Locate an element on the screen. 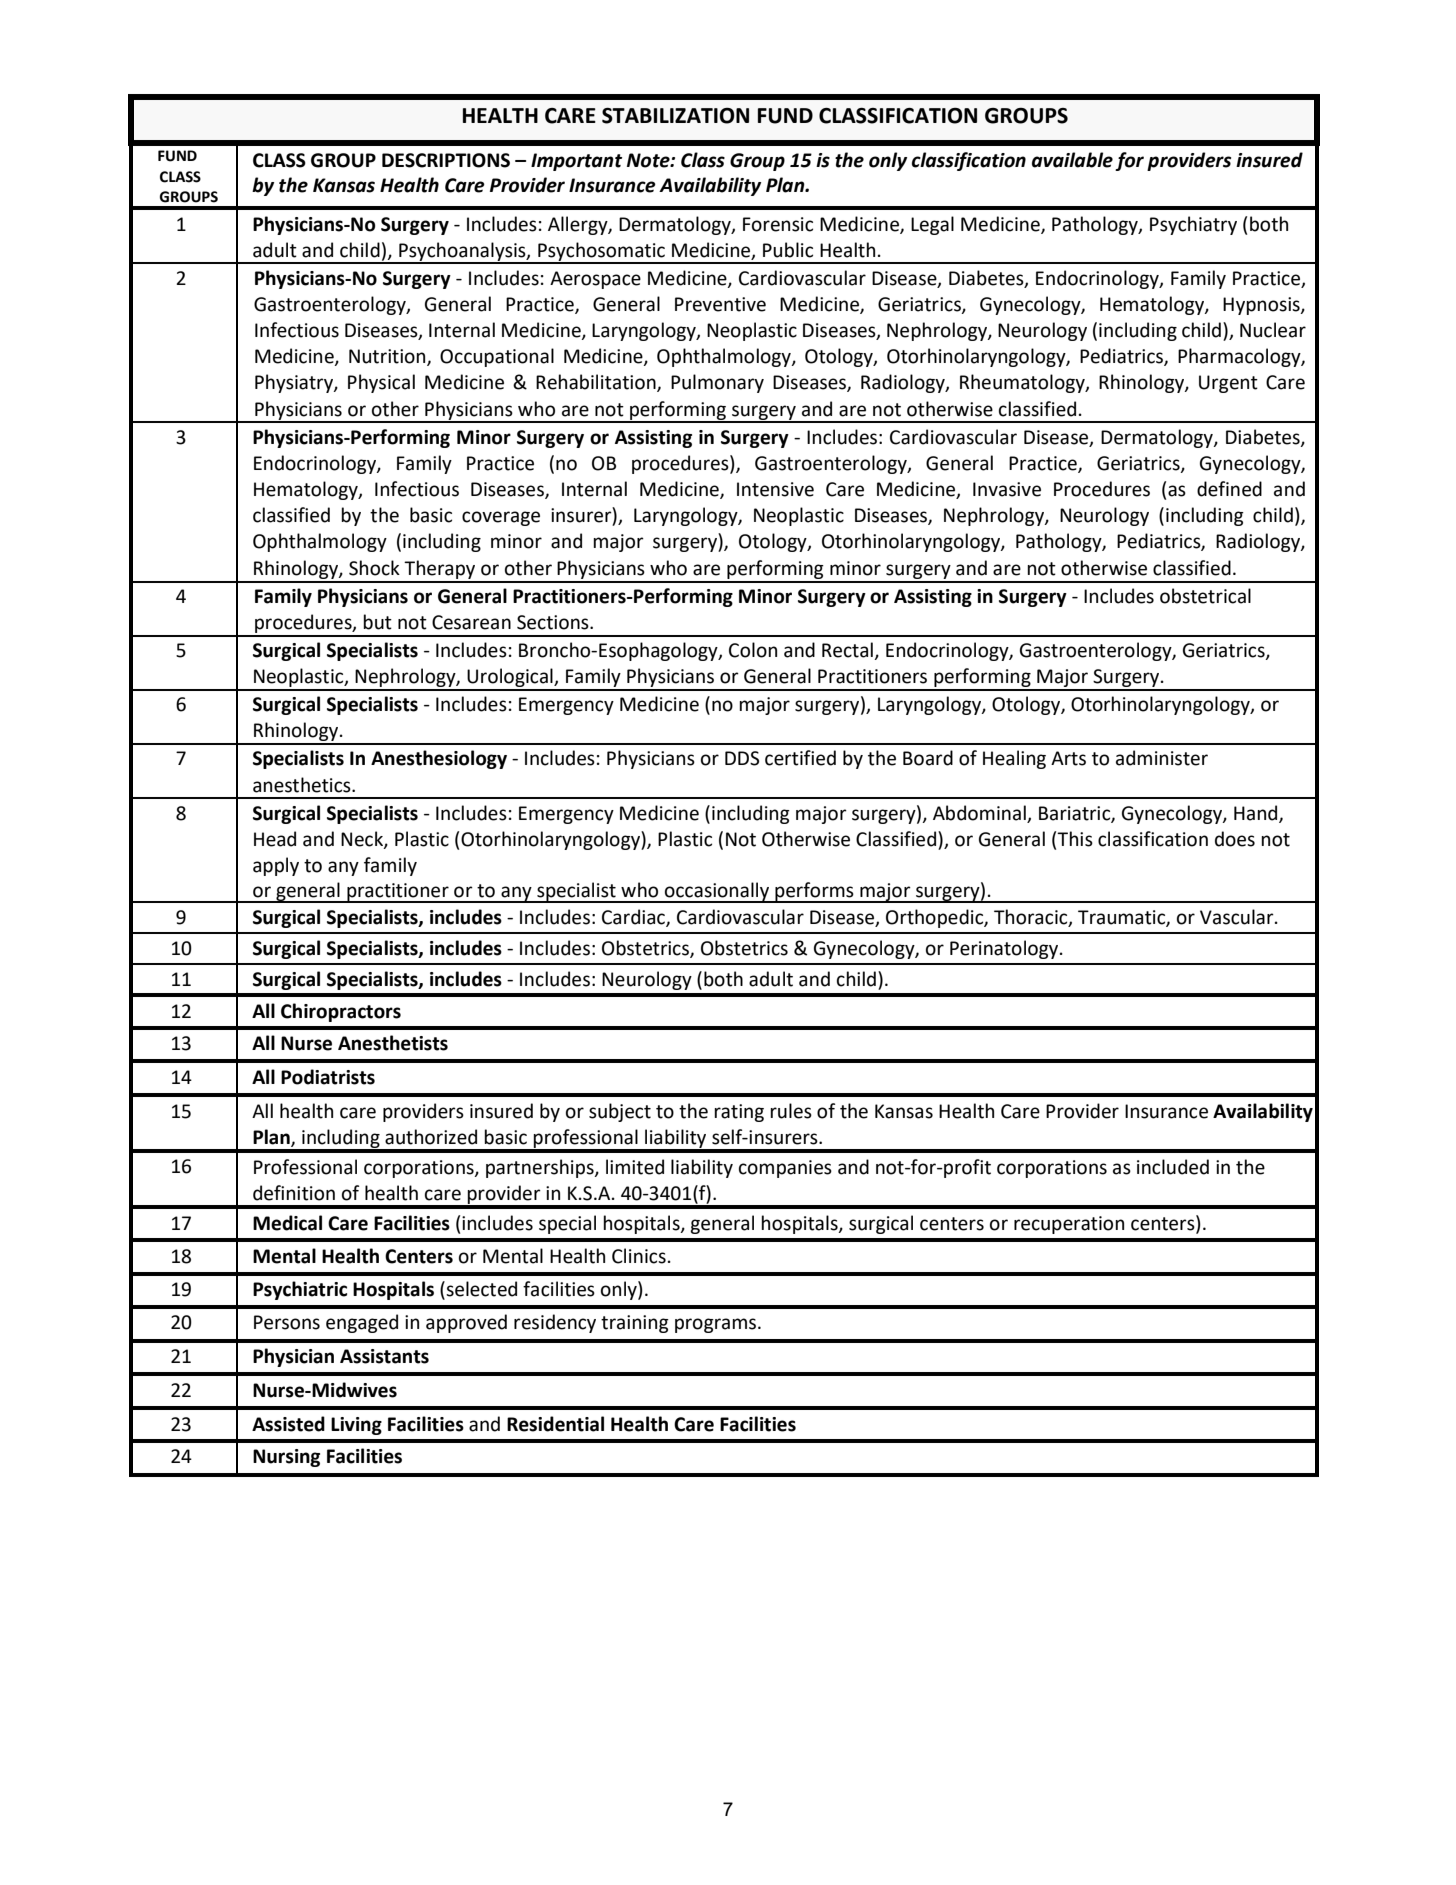 The width and height of the screenshot is (1456, 1885). Colon is located at coordinates (753, 650).
